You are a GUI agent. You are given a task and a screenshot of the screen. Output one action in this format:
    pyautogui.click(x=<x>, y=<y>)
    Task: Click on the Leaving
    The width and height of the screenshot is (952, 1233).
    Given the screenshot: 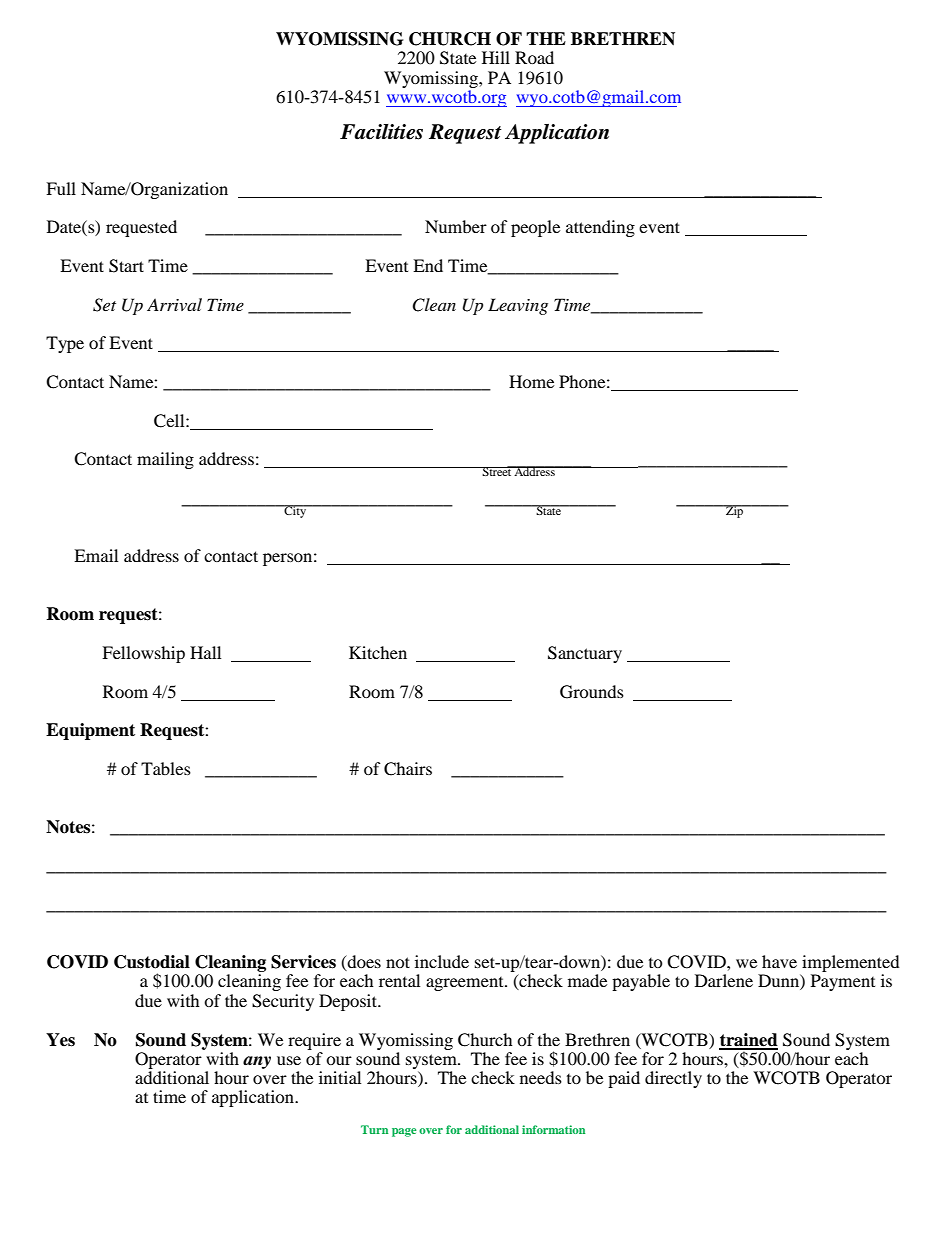 What is the action you would take?
    pyautogui.click(x=518, y=306)
